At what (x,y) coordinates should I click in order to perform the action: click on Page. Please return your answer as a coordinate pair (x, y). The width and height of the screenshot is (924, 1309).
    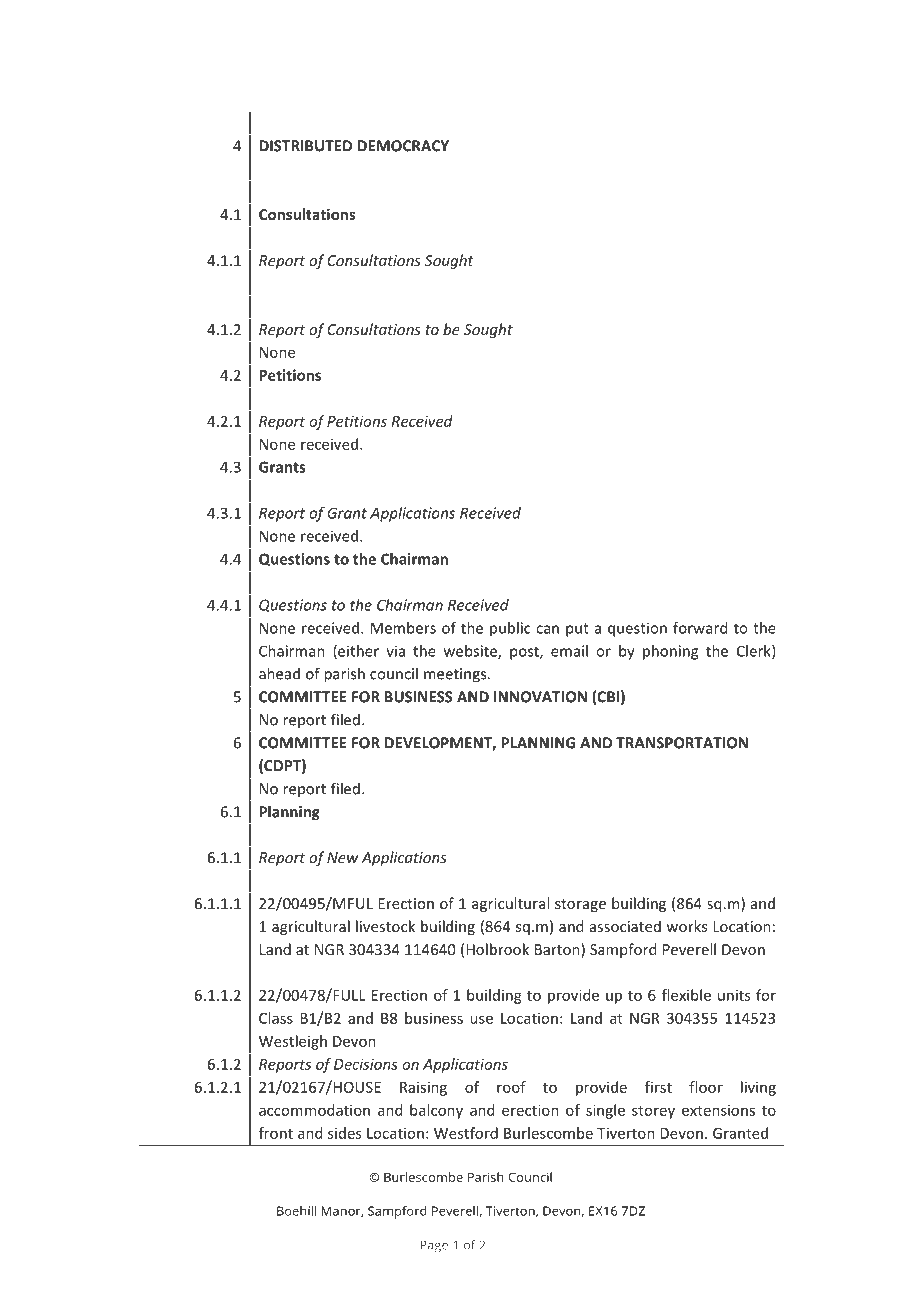
    Looking at the image, I should click on (434, 1246).
